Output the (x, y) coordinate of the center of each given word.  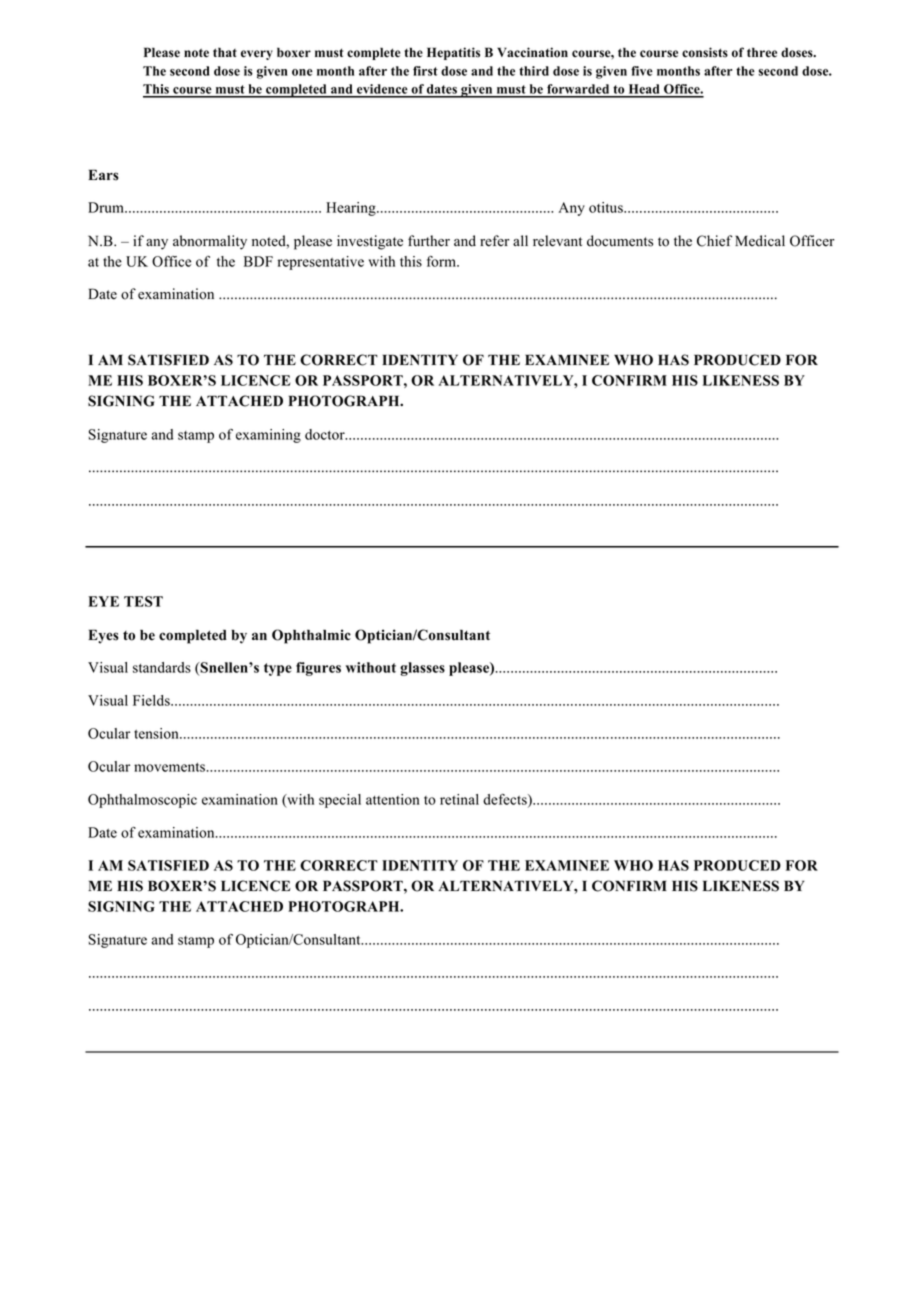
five (642, 71)
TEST (143, 601)
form (442, 261)
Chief (715, 241)
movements (171, 767)
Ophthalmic (311, 636)
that (225, 52)
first (425, 71)
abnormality (210, 242)
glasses (422, 669)
